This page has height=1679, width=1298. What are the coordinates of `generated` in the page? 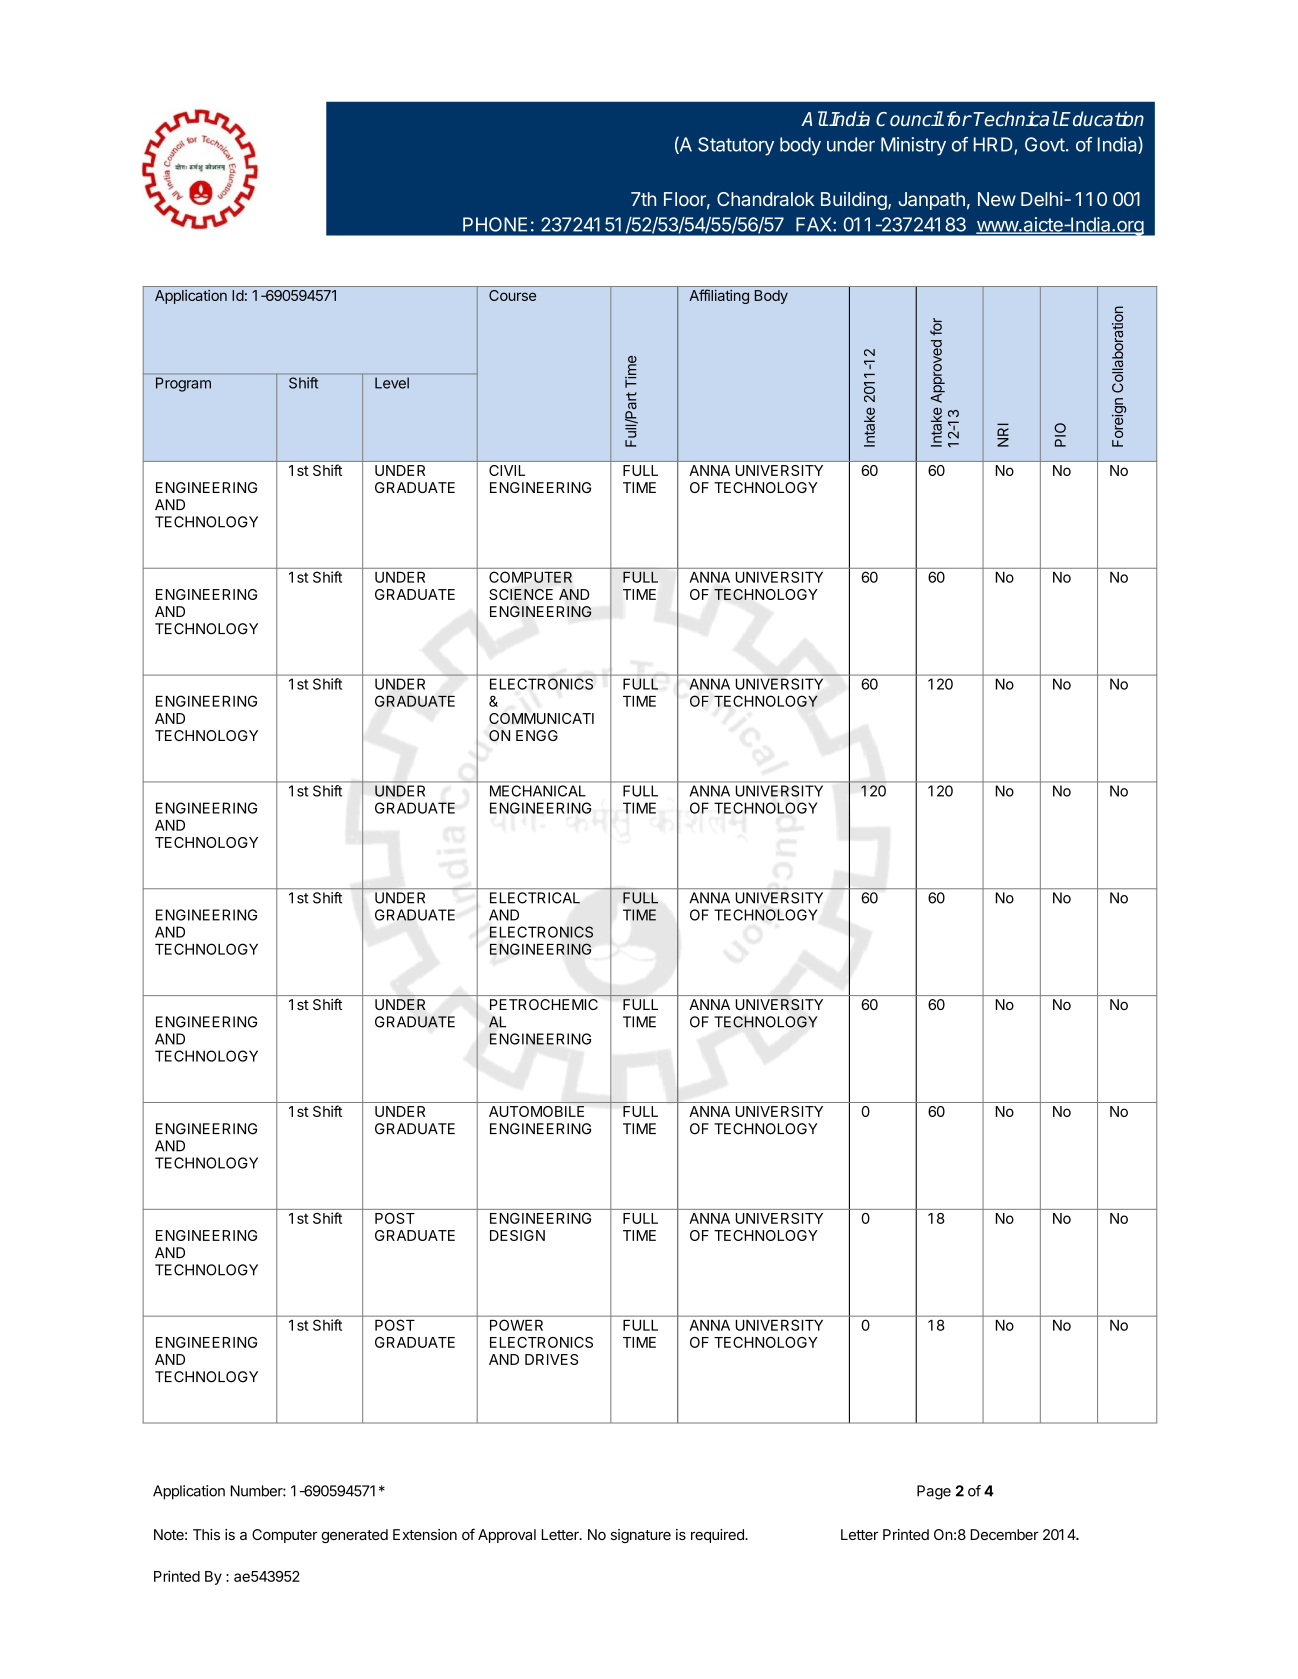 It's located at (354, 1536).
